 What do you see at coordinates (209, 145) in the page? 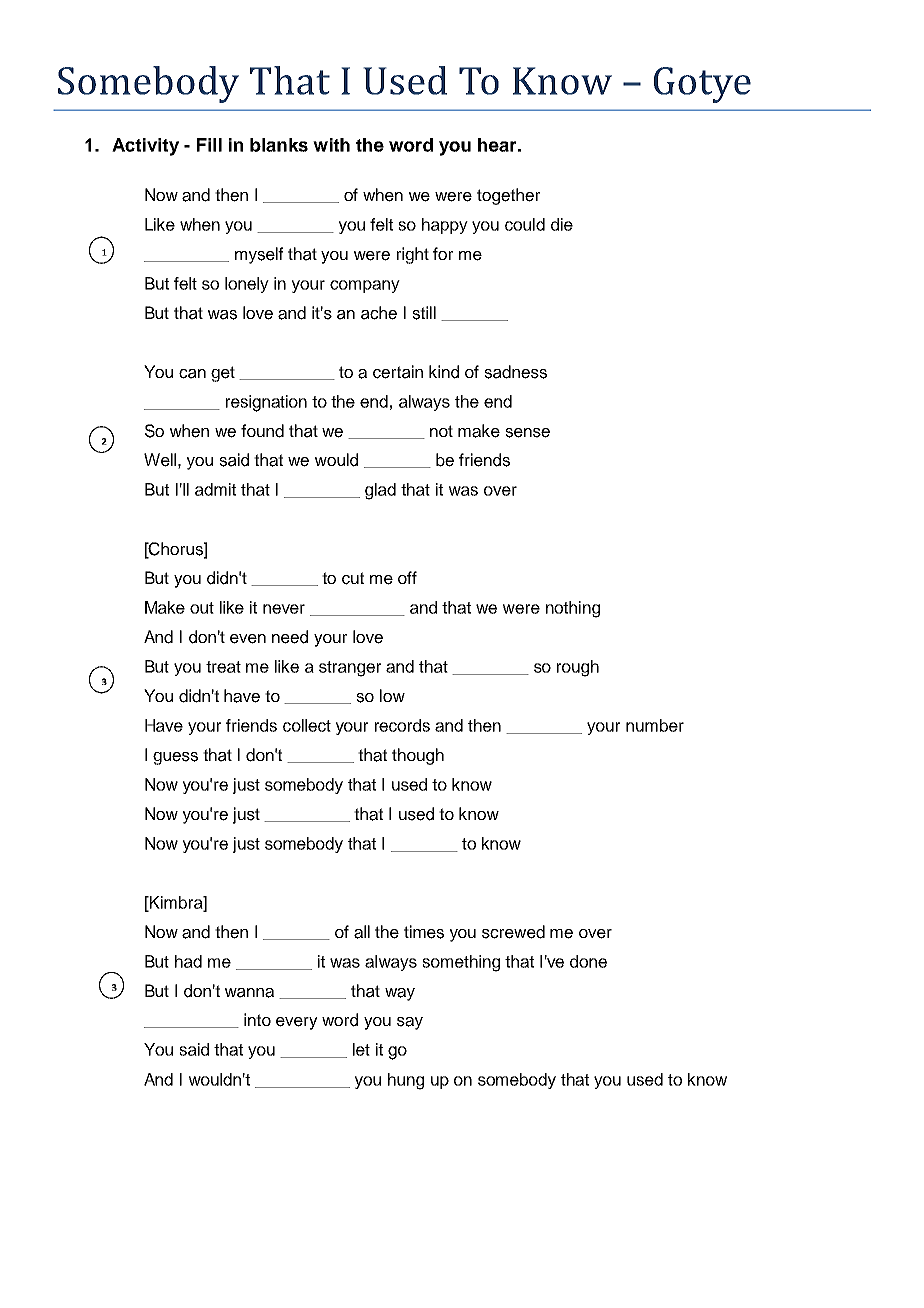
I see `Fill` at bounding box center [209, 145].
